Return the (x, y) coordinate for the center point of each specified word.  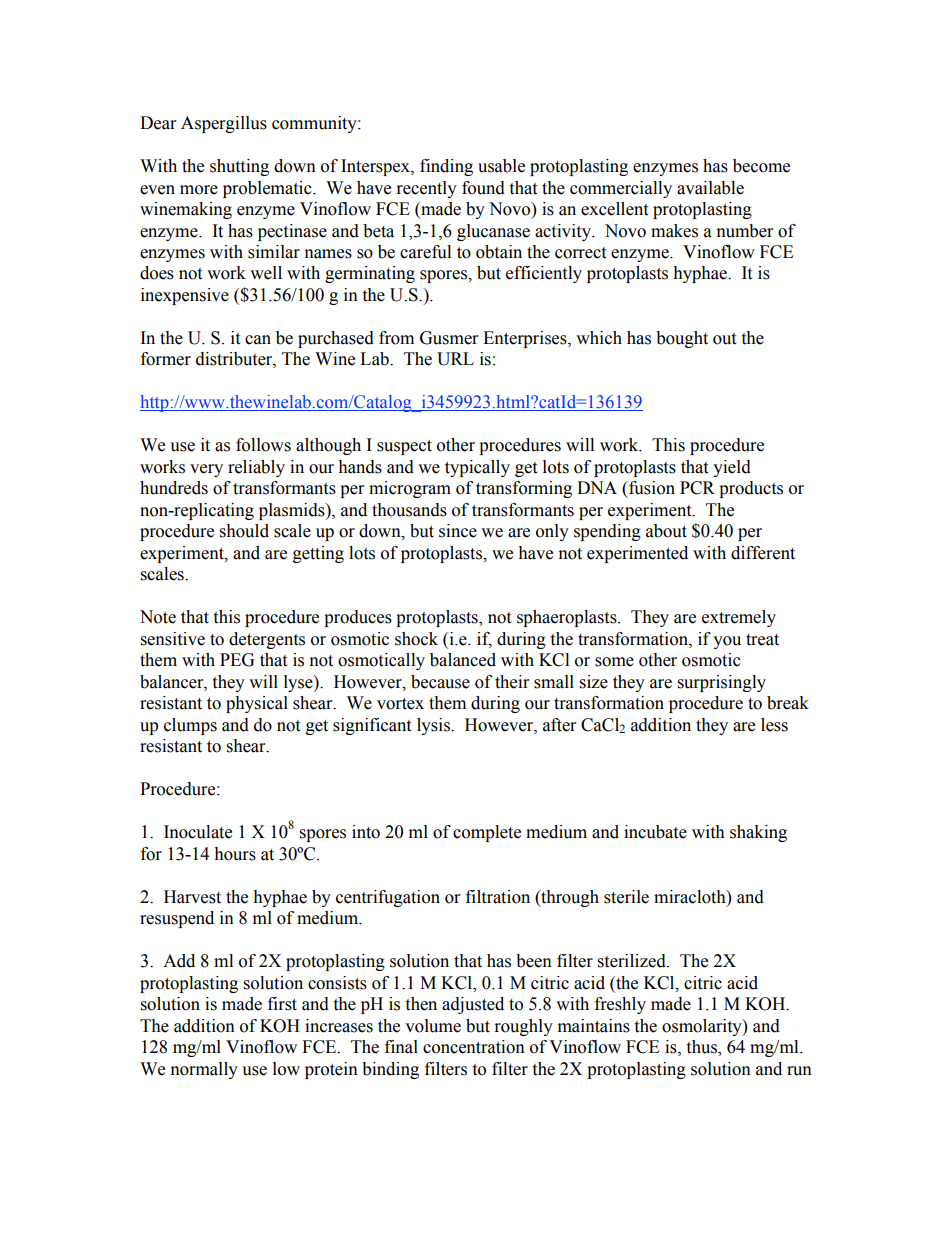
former (166, 359)
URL (455, 359)
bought (682, 339)
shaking (758, 833)
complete (487, 833)
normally (204, 1070)
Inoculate (198, 832)
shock (416, 639)
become (761, 166)
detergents (267, 640)
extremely (739, 618)
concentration (474, 1047)
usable (501, 166)
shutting (239, 167)
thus (702, 1048)
